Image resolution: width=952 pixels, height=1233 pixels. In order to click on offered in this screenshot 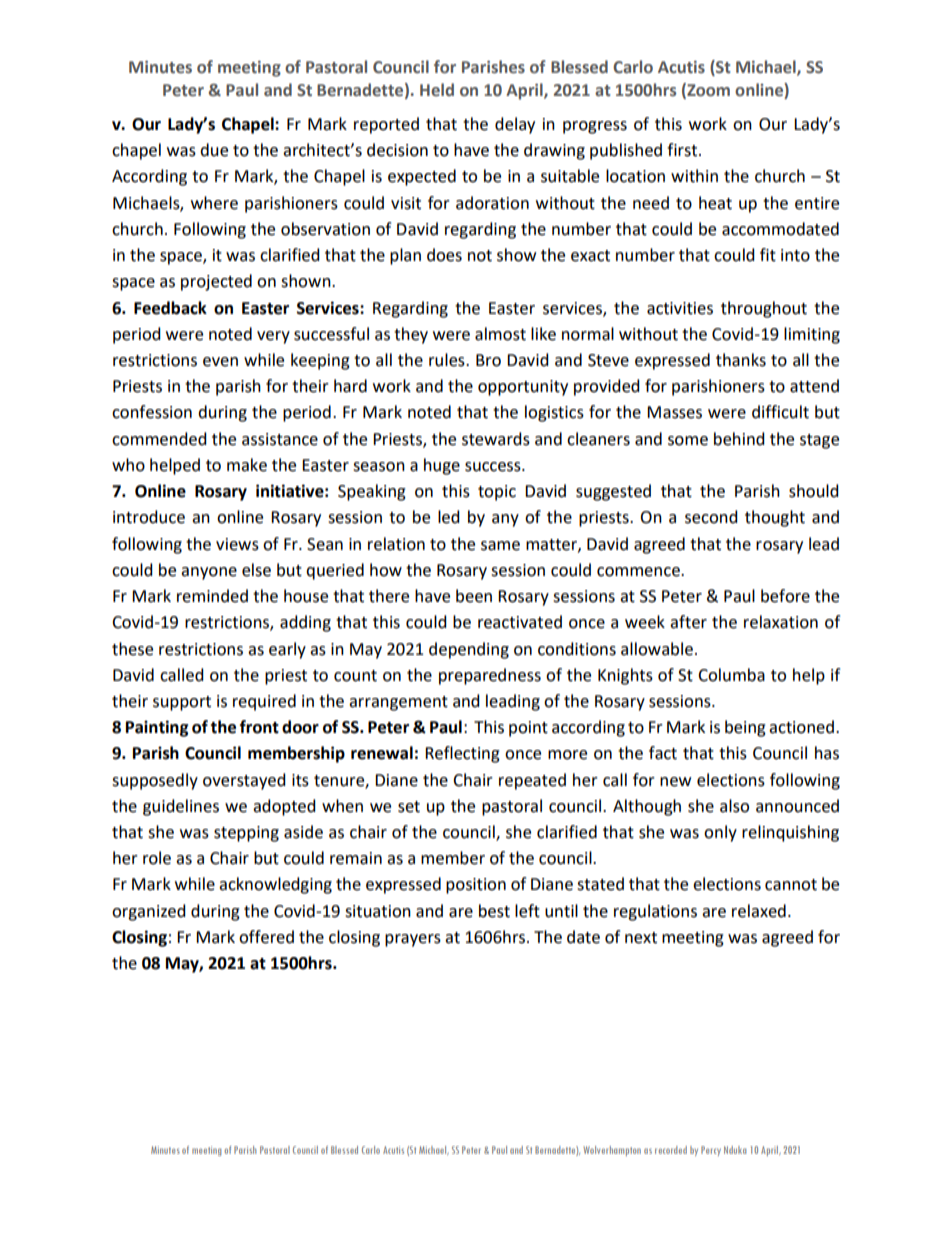, I will do `click(266, 937)`.
